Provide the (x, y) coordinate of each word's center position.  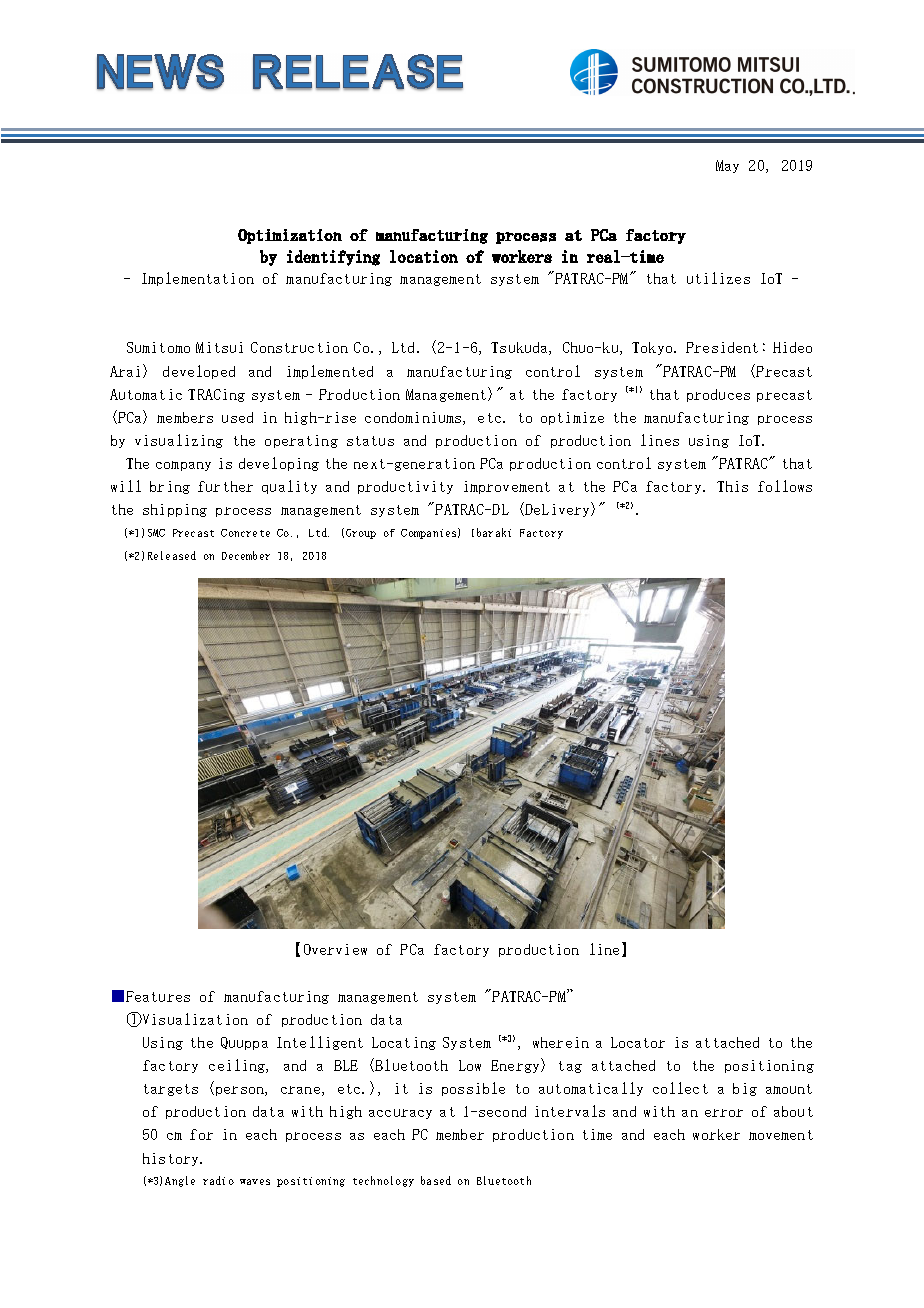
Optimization (290, 236)
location (424, 256)
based (436, 1180)
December (246, 555)
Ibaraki (491, 532)
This (732, 486)
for (201, 1134)
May (727, 166)
